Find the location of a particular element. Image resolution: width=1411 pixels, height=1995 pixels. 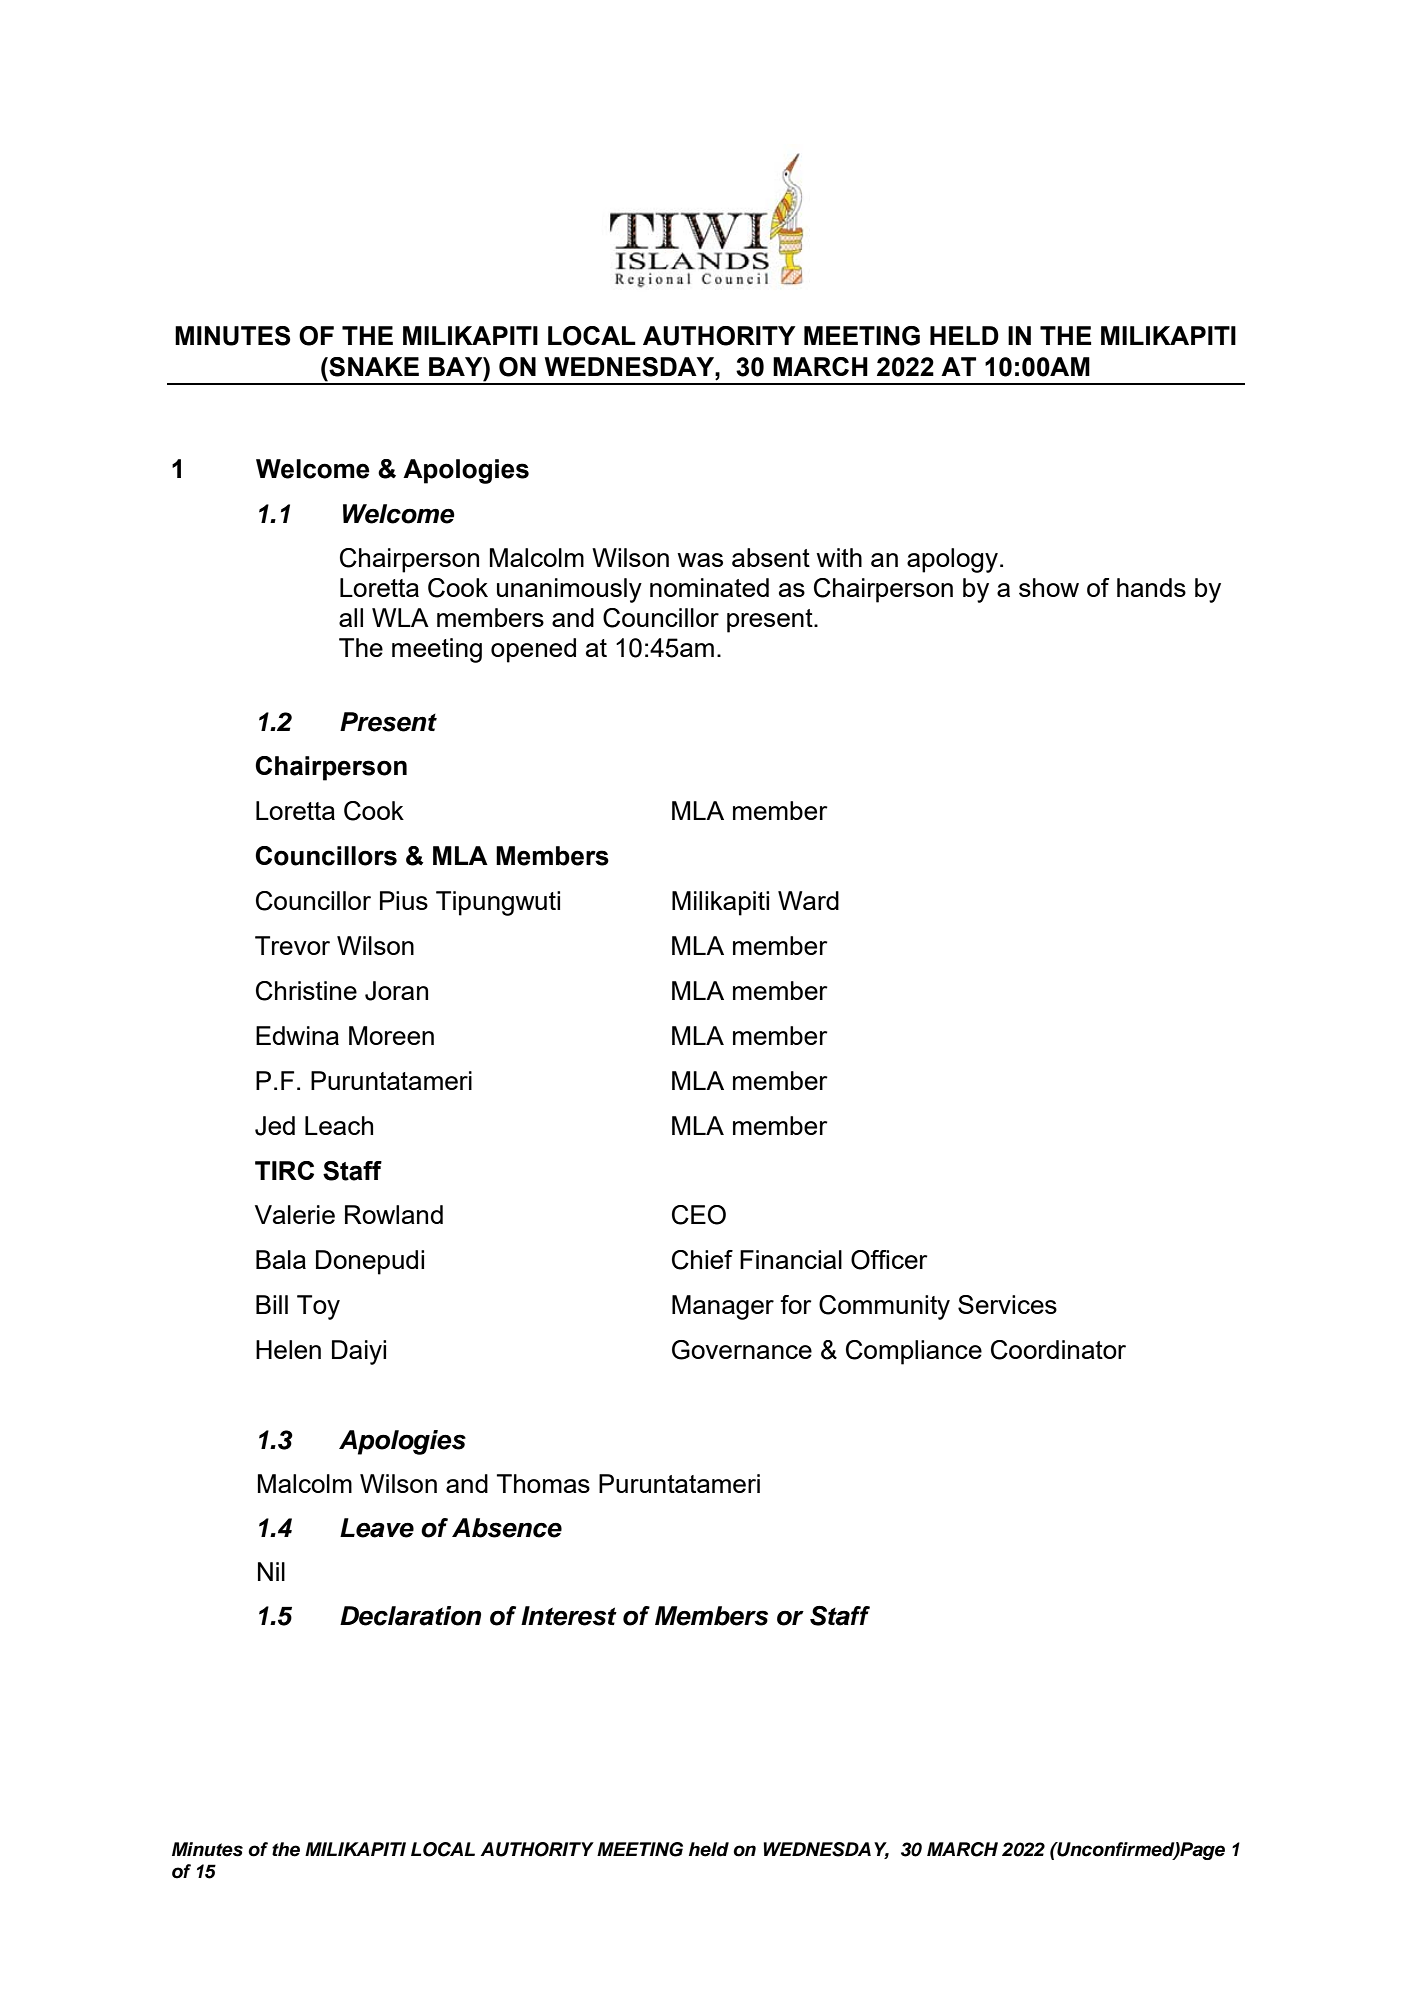

apology is located at coordinates (952, 560).
